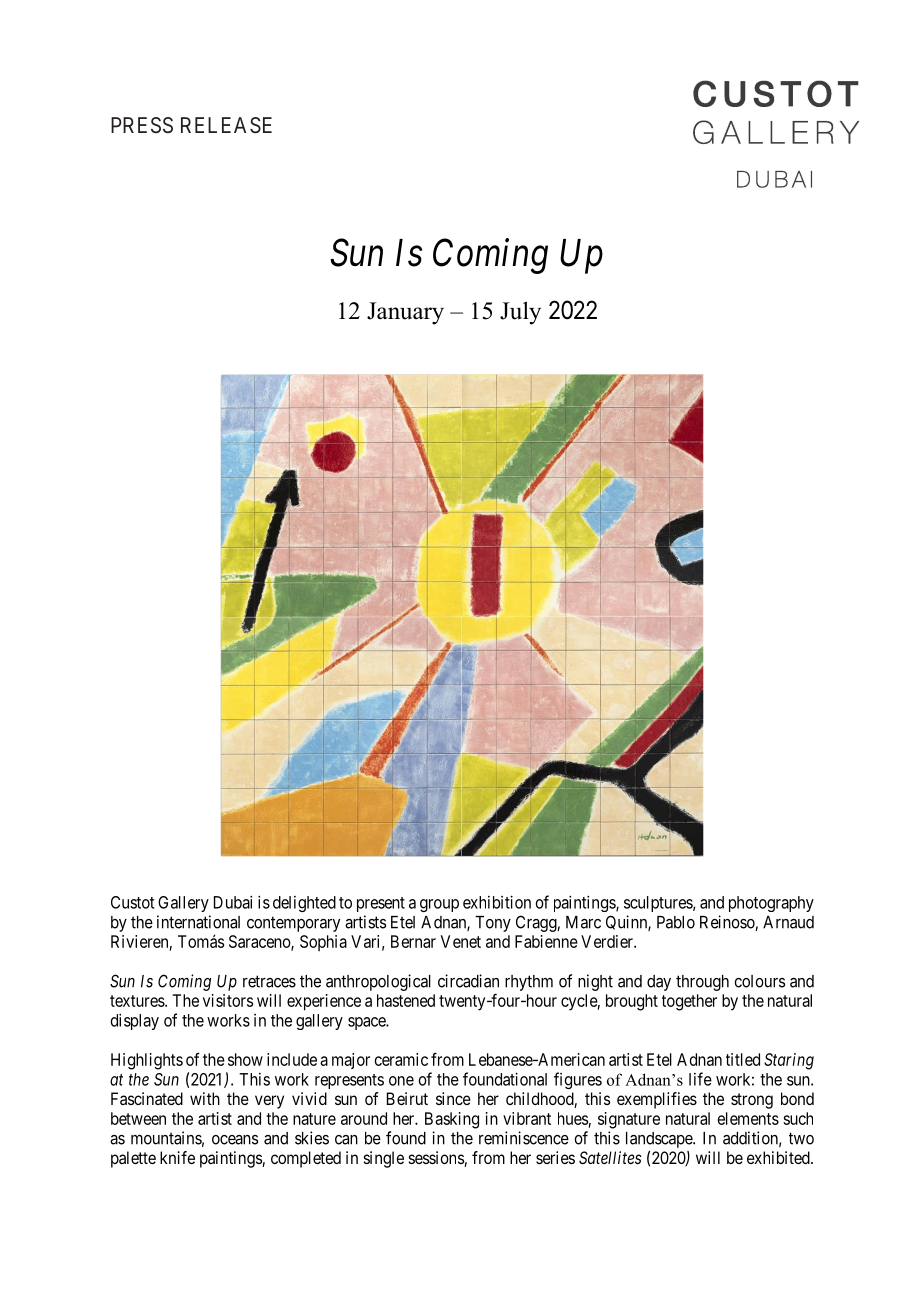  Describe the element at coordinates (676, 922) in the screenshot. I see `Pablo` at that location.
